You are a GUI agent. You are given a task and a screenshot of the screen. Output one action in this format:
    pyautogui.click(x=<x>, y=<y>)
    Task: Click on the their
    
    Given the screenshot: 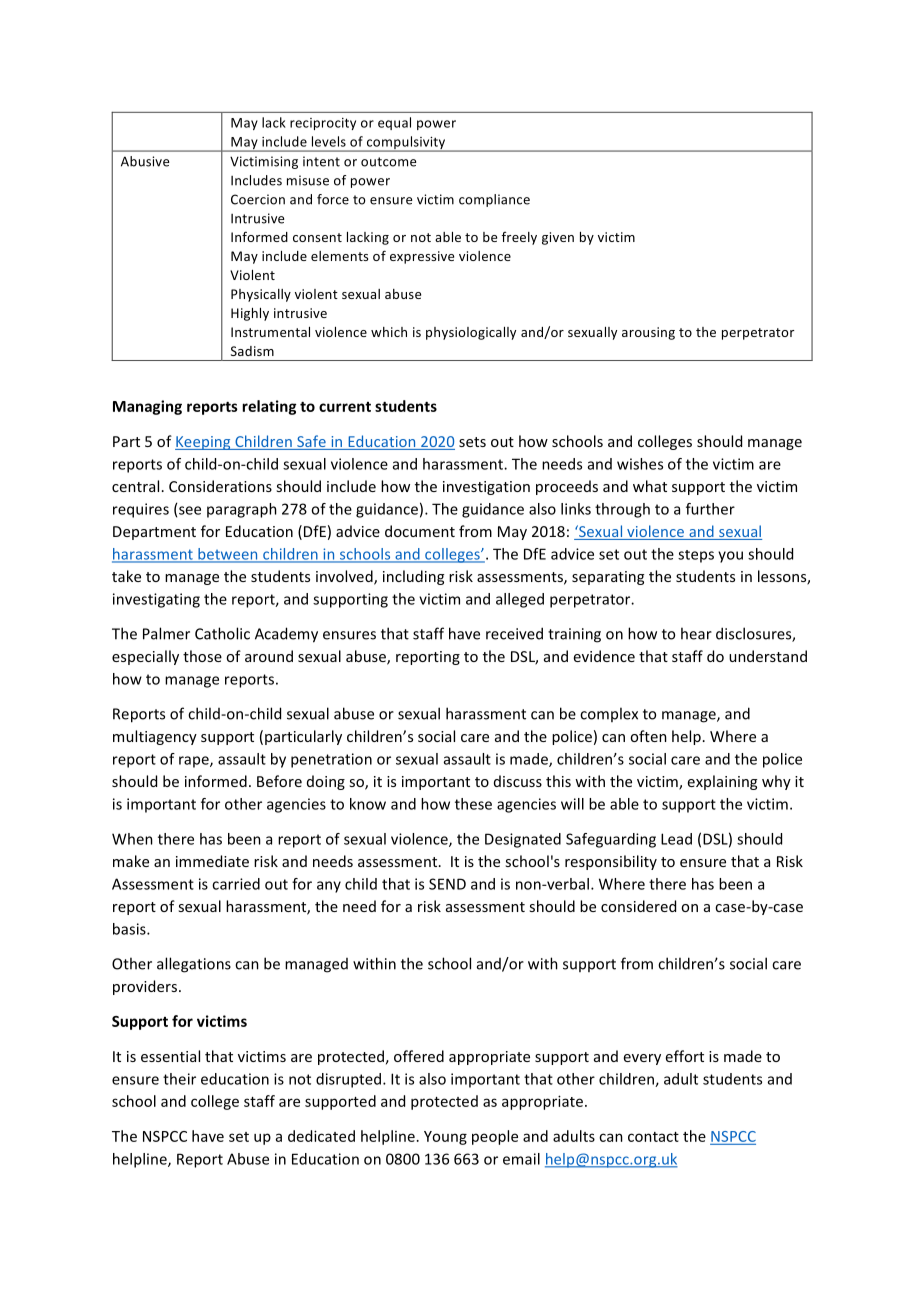 What is the action you would take?
    pyautogui.click(x=179, y=1079)
